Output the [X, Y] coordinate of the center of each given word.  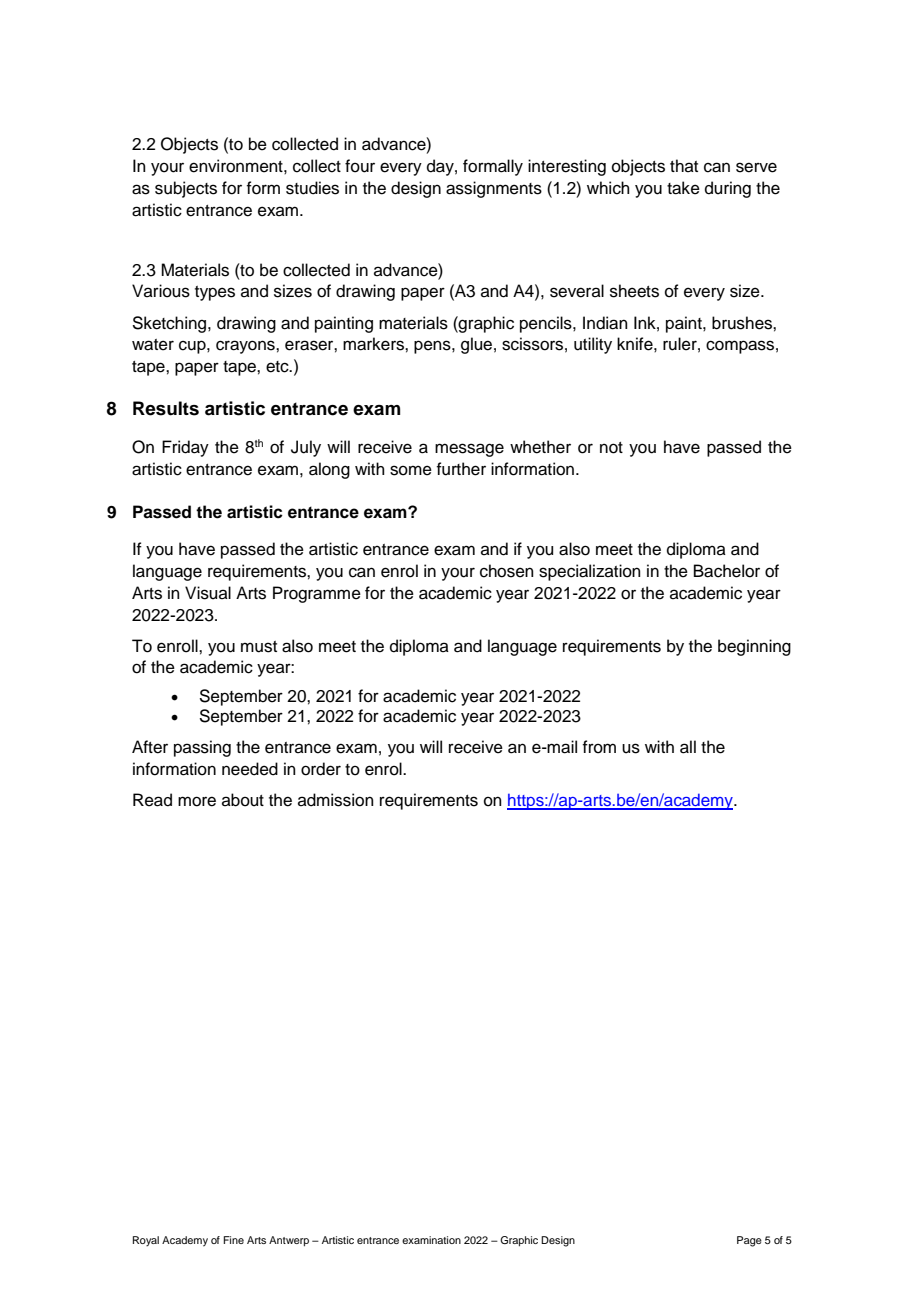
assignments [494, 189]
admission [336, 800]
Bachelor [727, 571]
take [683, 188]
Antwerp [289, 1241]
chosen [507, 571]
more [197, 801]
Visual [208, 593]
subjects [186, 189]
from [599, 747]
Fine [233, 1240]
